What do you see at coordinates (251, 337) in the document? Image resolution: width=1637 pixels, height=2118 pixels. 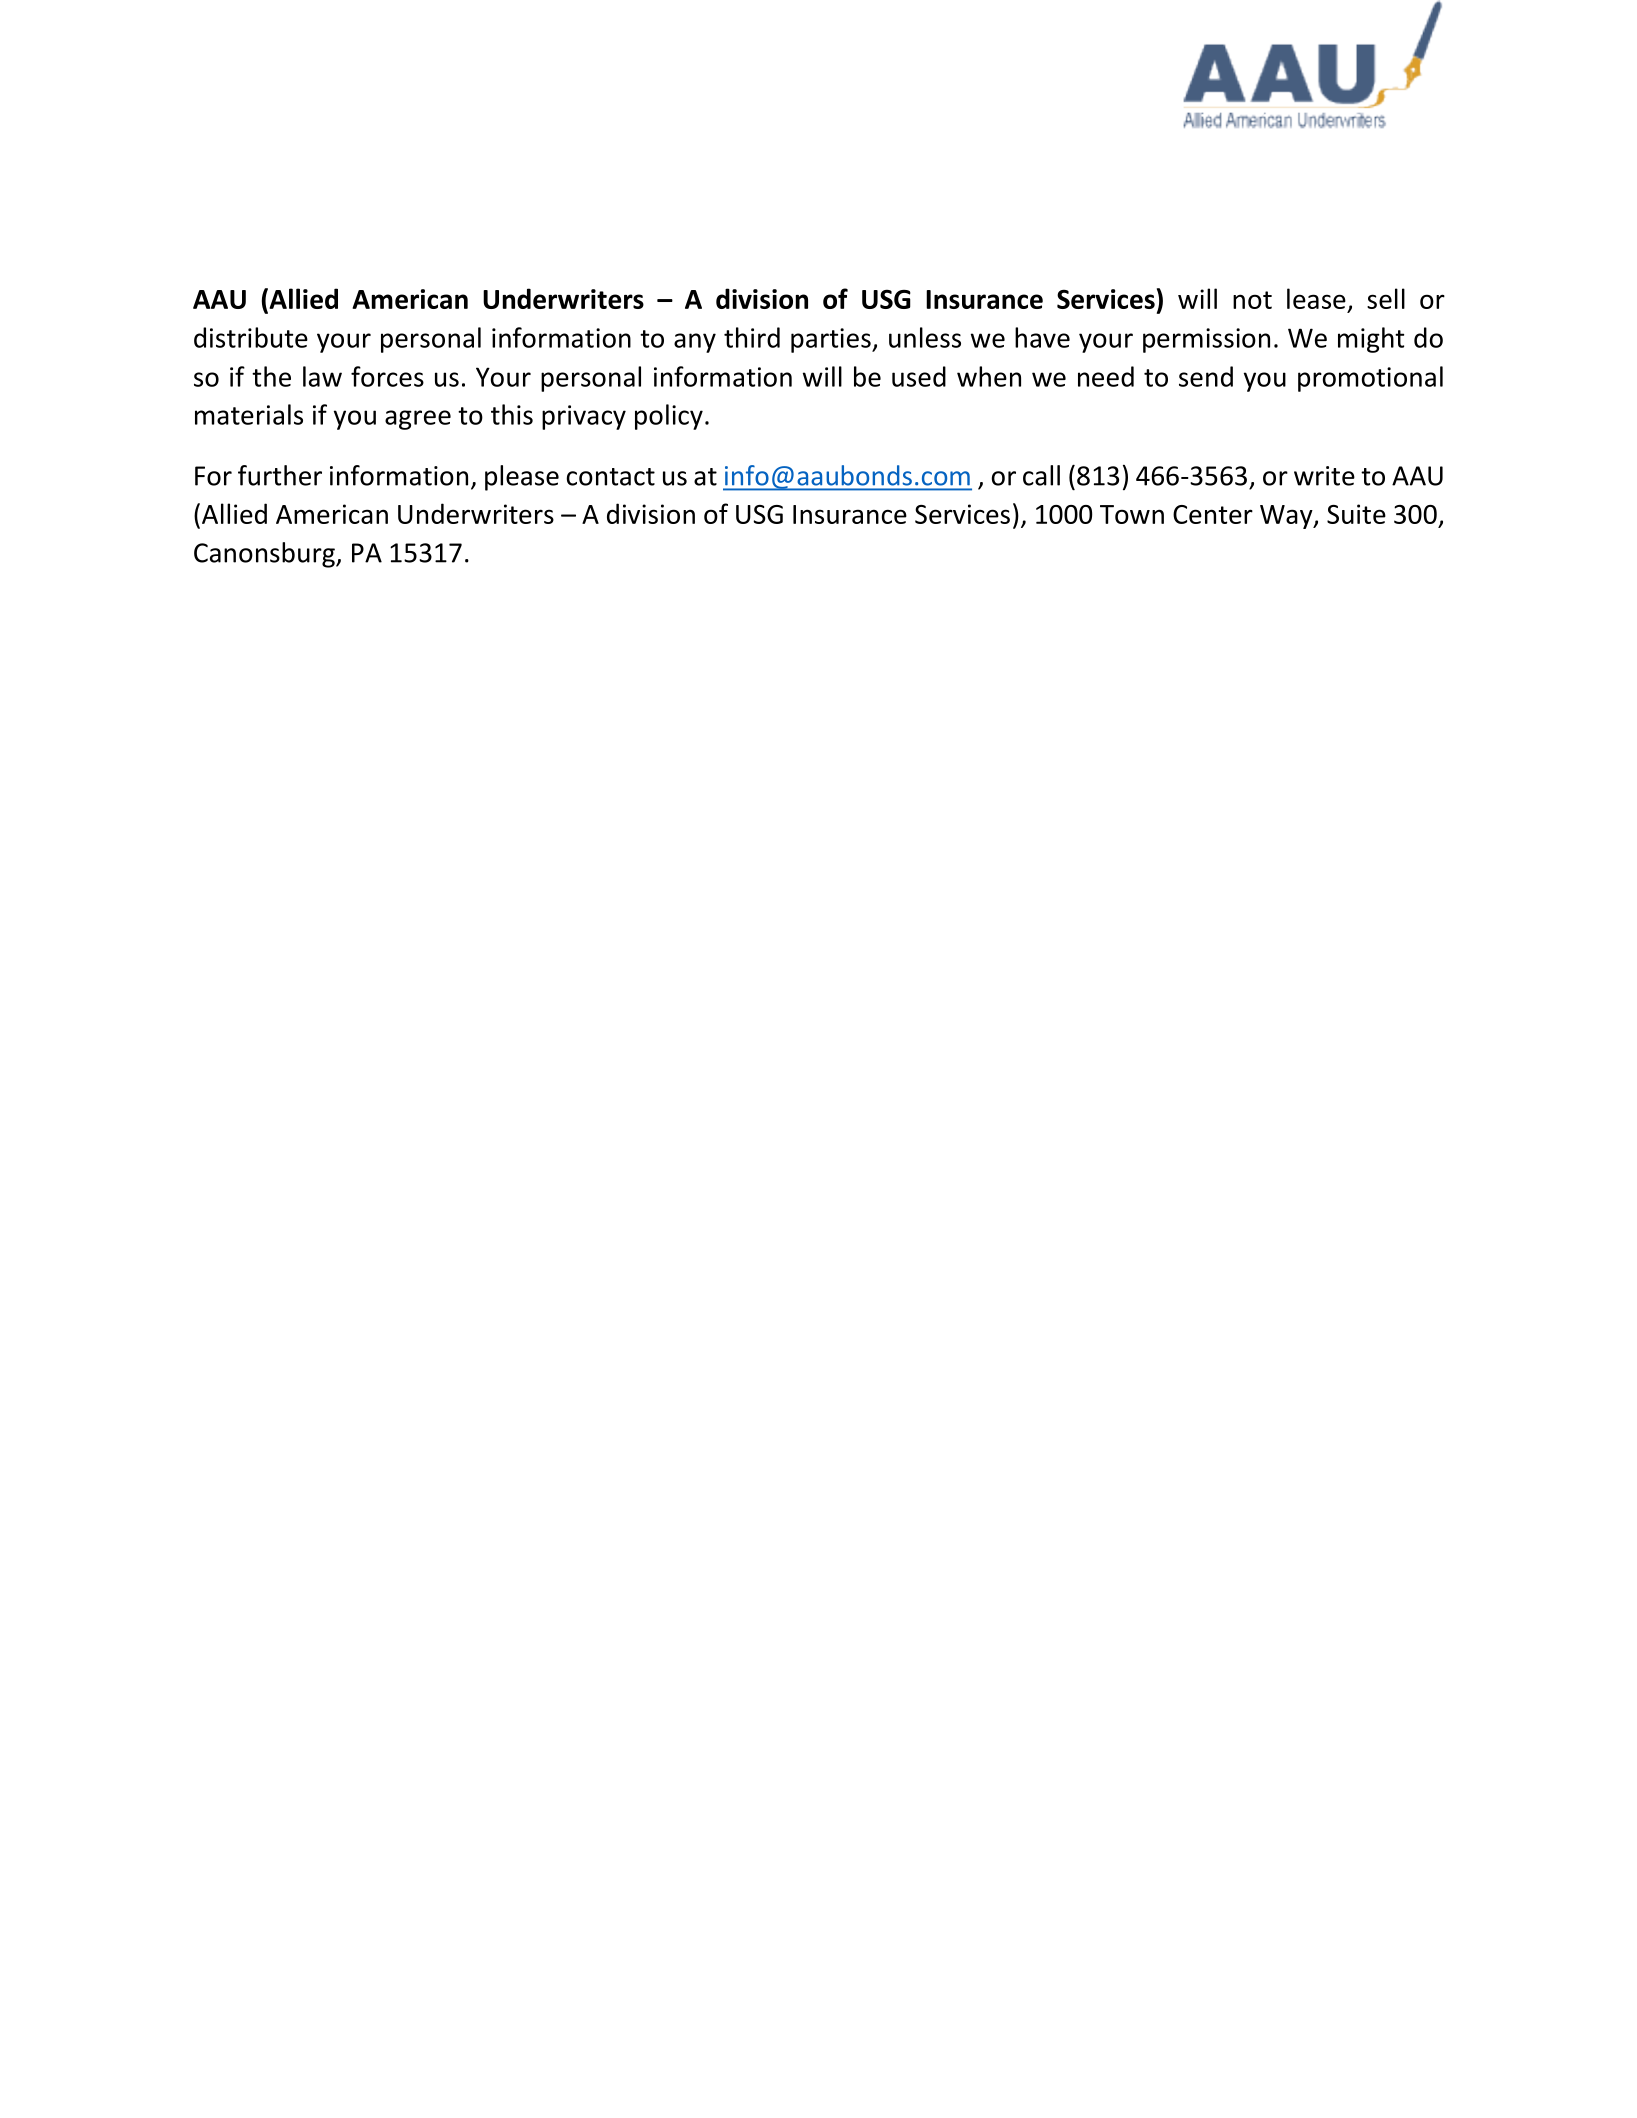 I see `distribute` at bounding box center [251, 337].
